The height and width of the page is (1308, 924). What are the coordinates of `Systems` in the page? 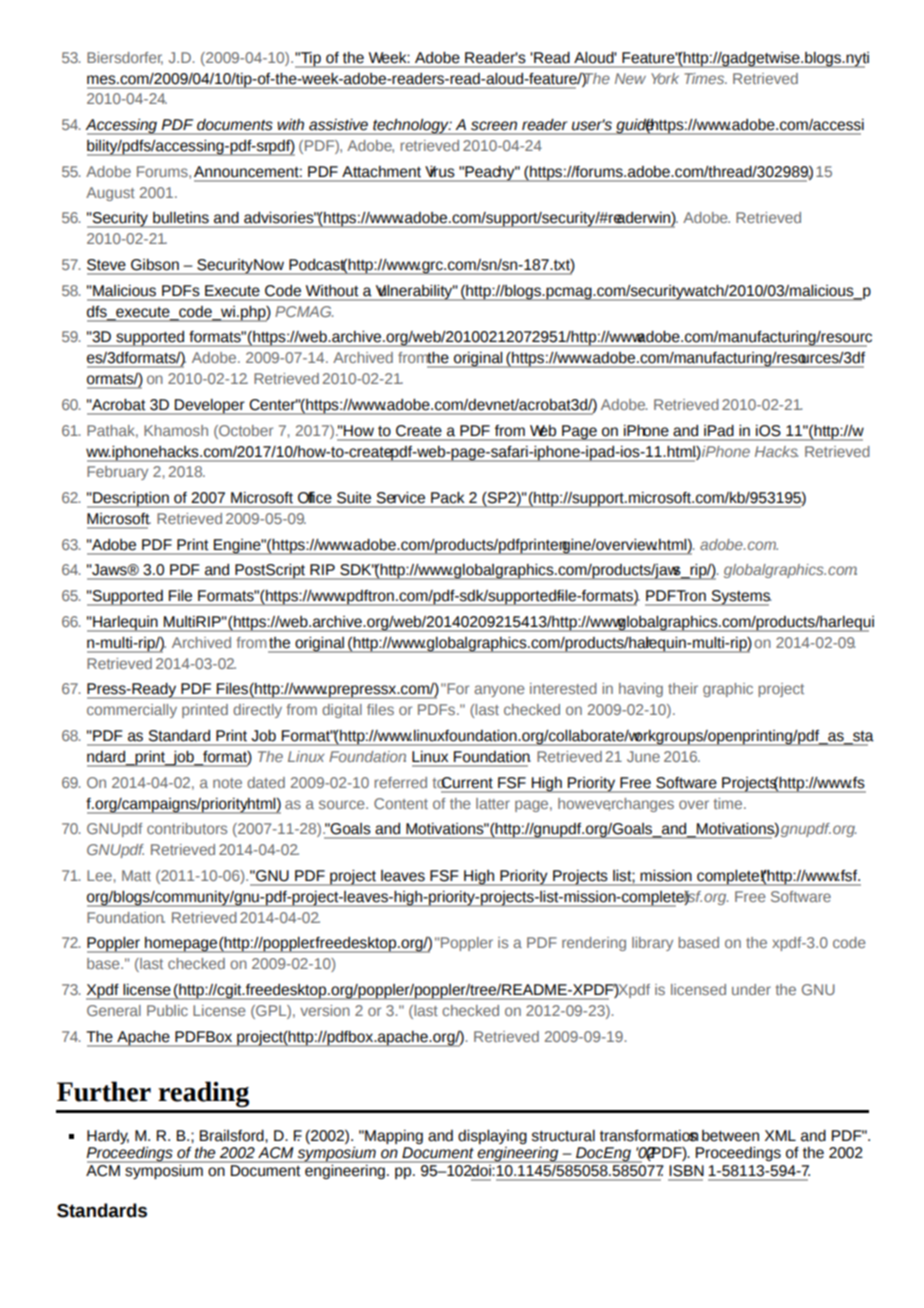 It's located at (740, 598).
